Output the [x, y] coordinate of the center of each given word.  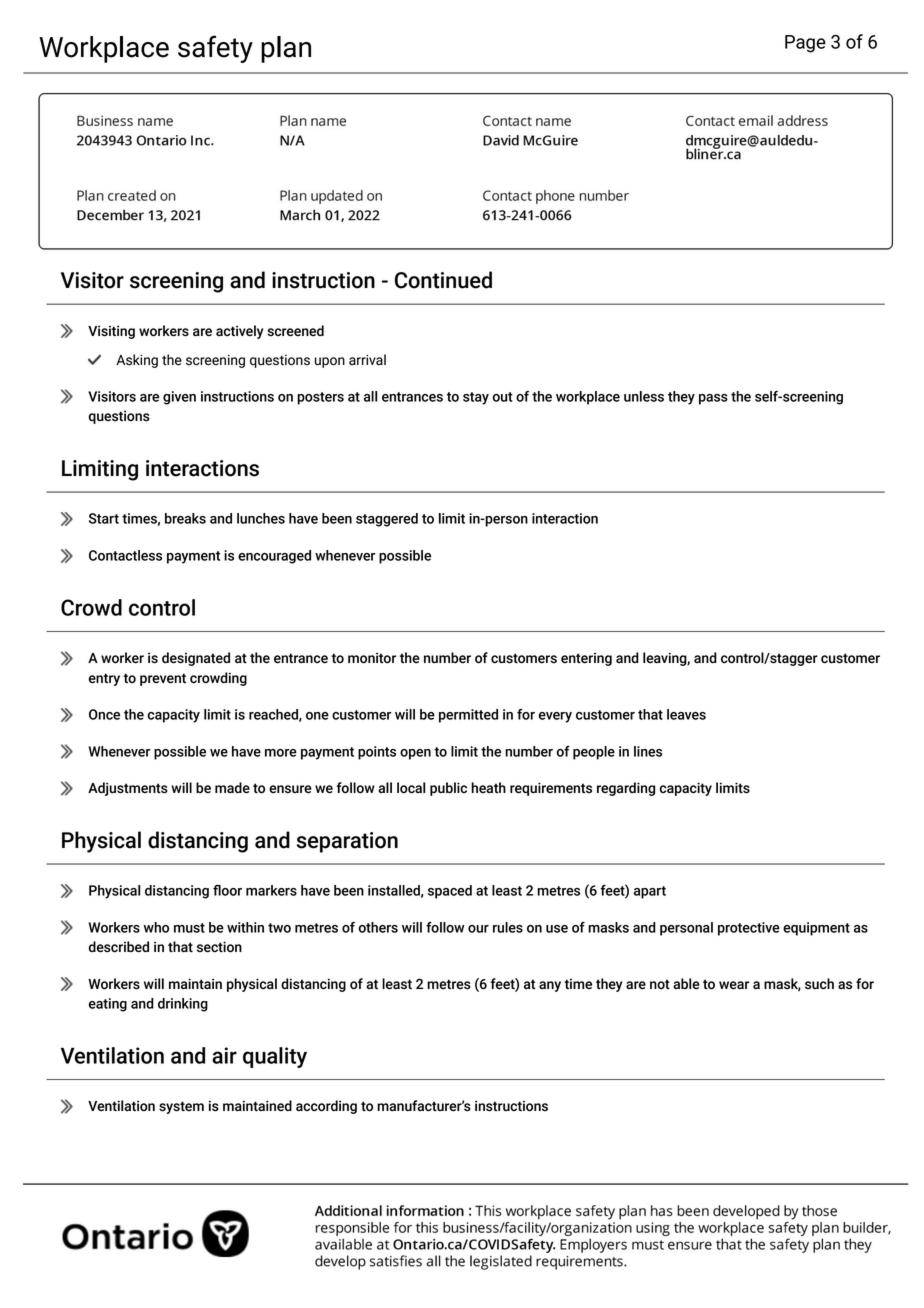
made [232, 788]
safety [215, 49]
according [326, 1107]
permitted [468, 716]
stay [476, 398]
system [181, 1107]
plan [286, 49]
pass [713, 399]
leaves [686, 714]
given [179, 398]
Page [805, 44]
